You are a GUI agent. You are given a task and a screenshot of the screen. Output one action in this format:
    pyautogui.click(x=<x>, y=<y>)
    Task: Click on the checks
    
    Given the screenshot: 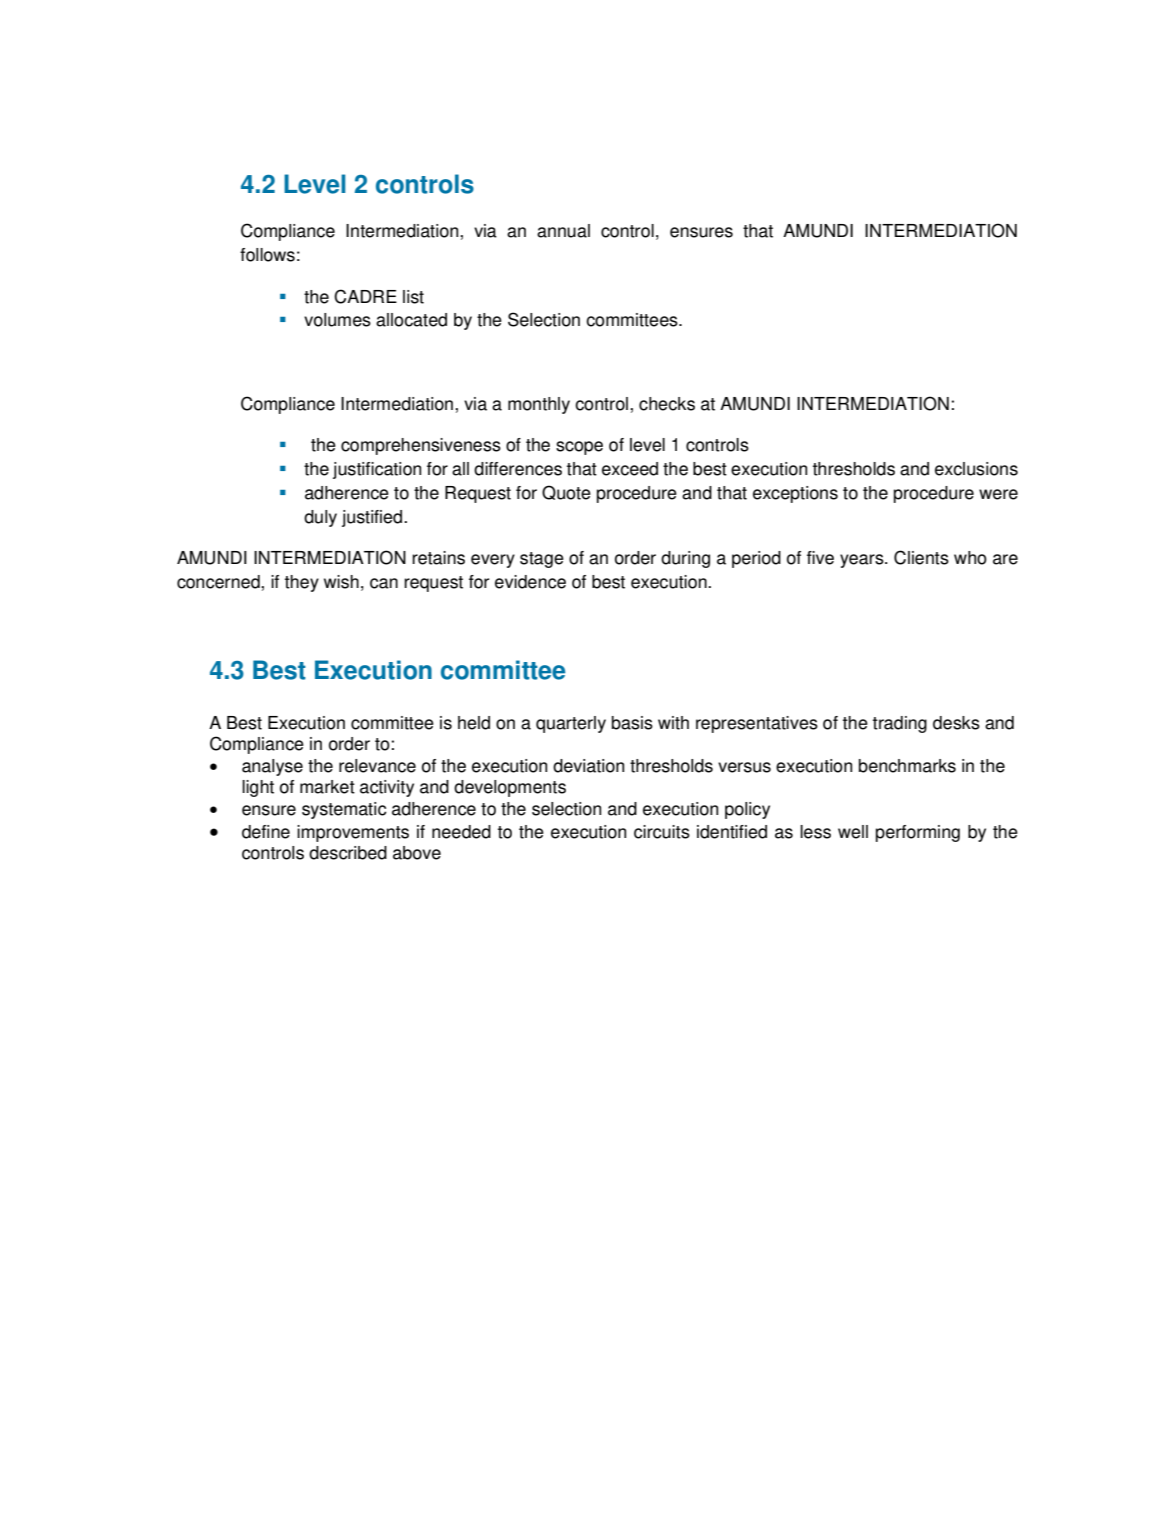 What is the action you would take?
    pyautogui.click(x=667, y=404)
